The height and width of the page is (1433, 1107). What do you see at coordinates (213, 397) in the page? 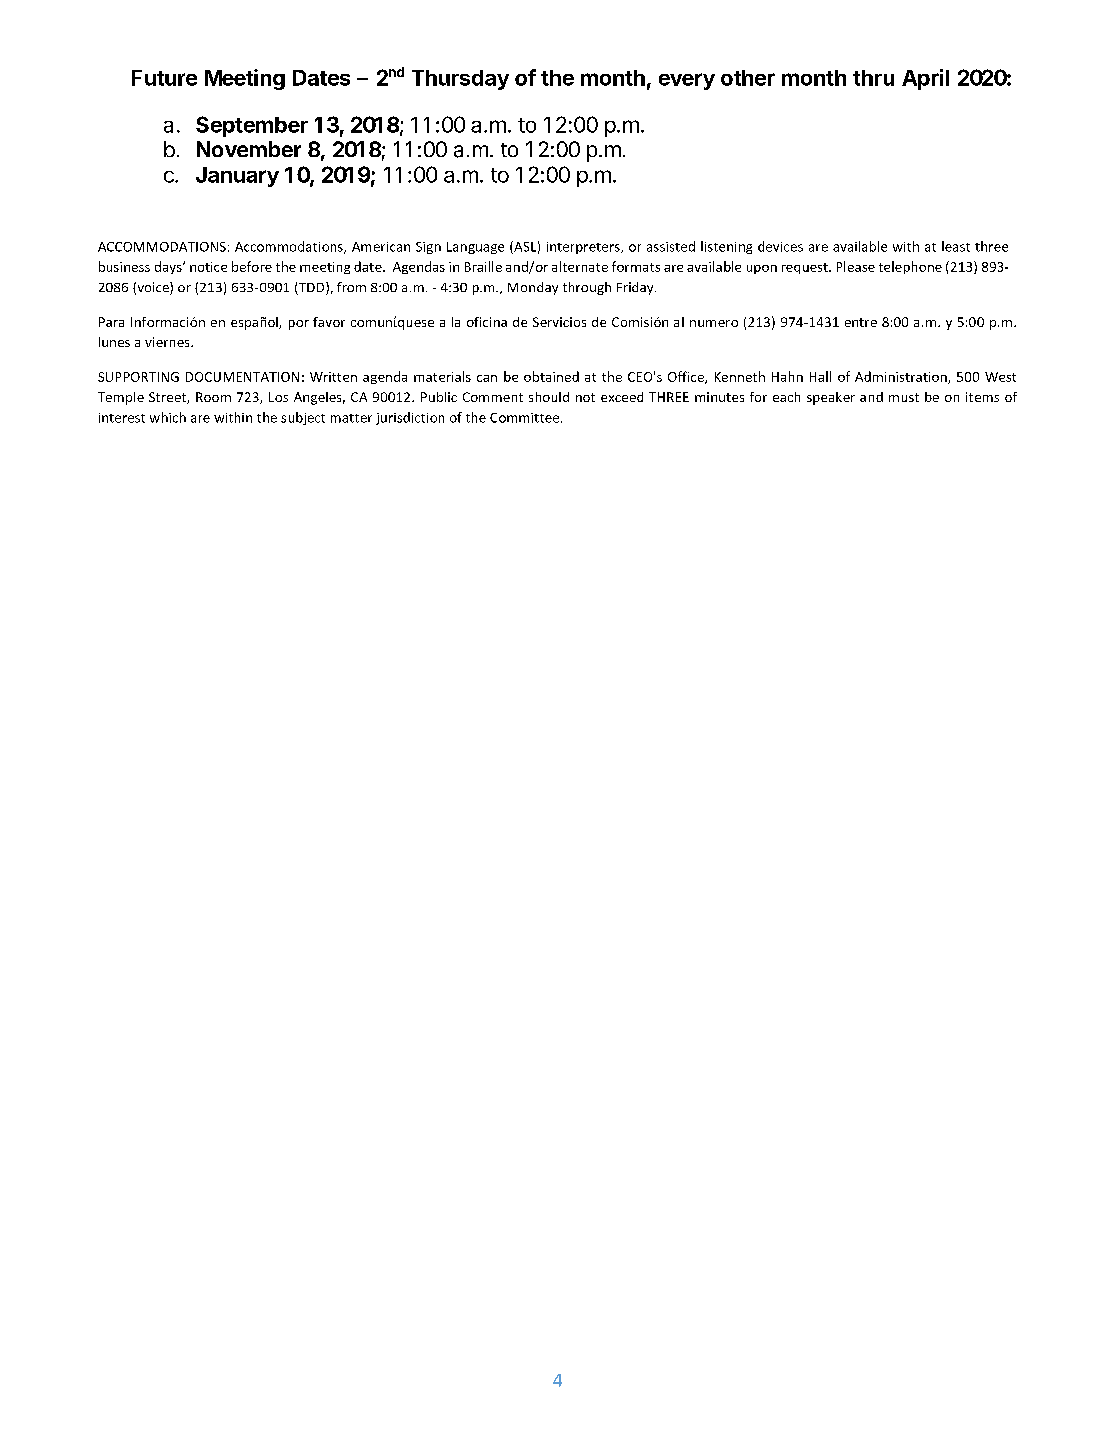
I see `Room` at bounding box center [213, 397].
